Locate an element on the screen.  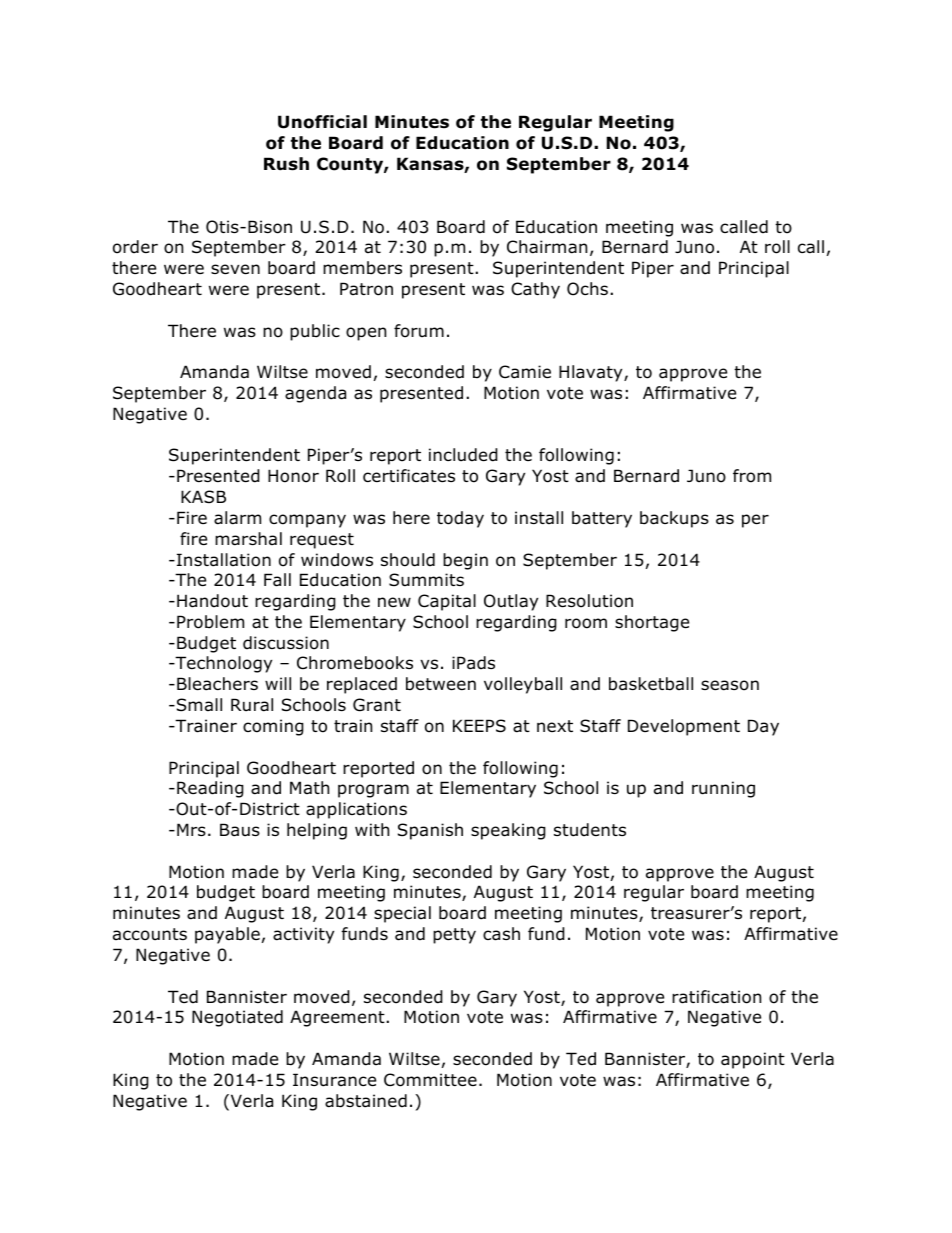
backups is located at coordinates (674, 519).
